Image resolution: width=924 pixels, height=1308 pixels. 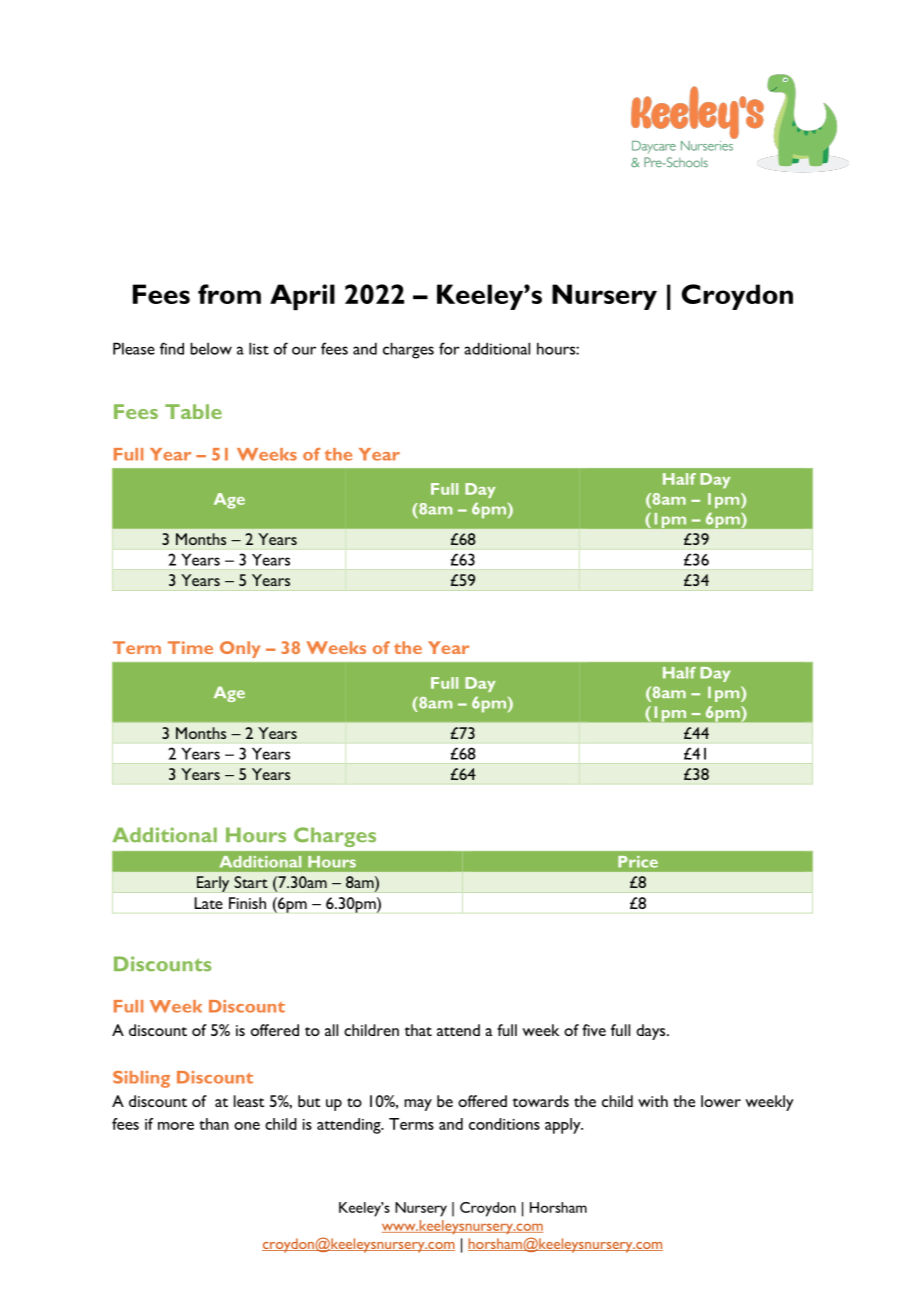 I want to click on for, so click(x=449, y=348).
